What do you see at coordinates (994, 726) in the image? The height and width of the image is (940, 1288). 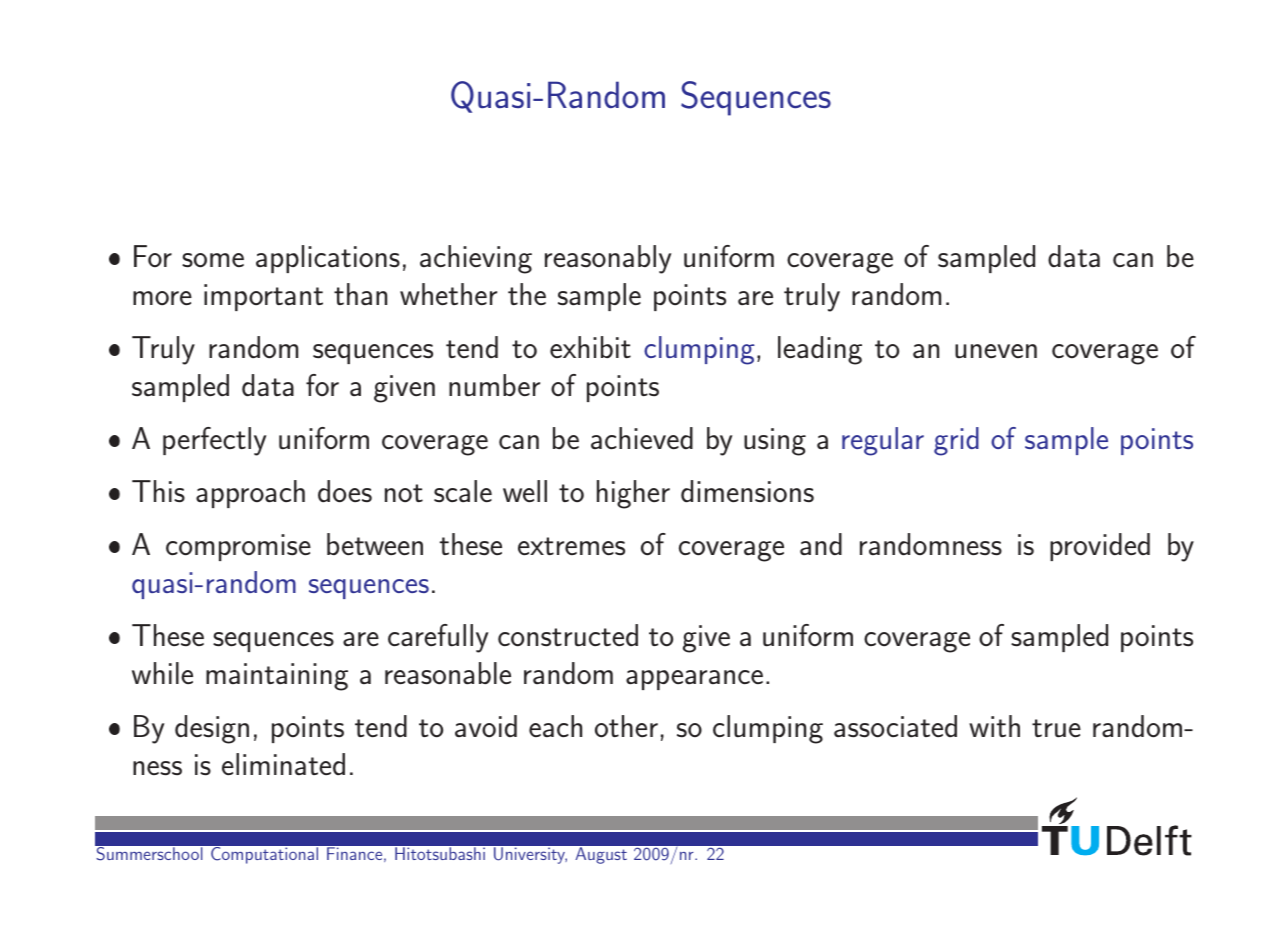 I see `with` at bounding box center [994, 726].
